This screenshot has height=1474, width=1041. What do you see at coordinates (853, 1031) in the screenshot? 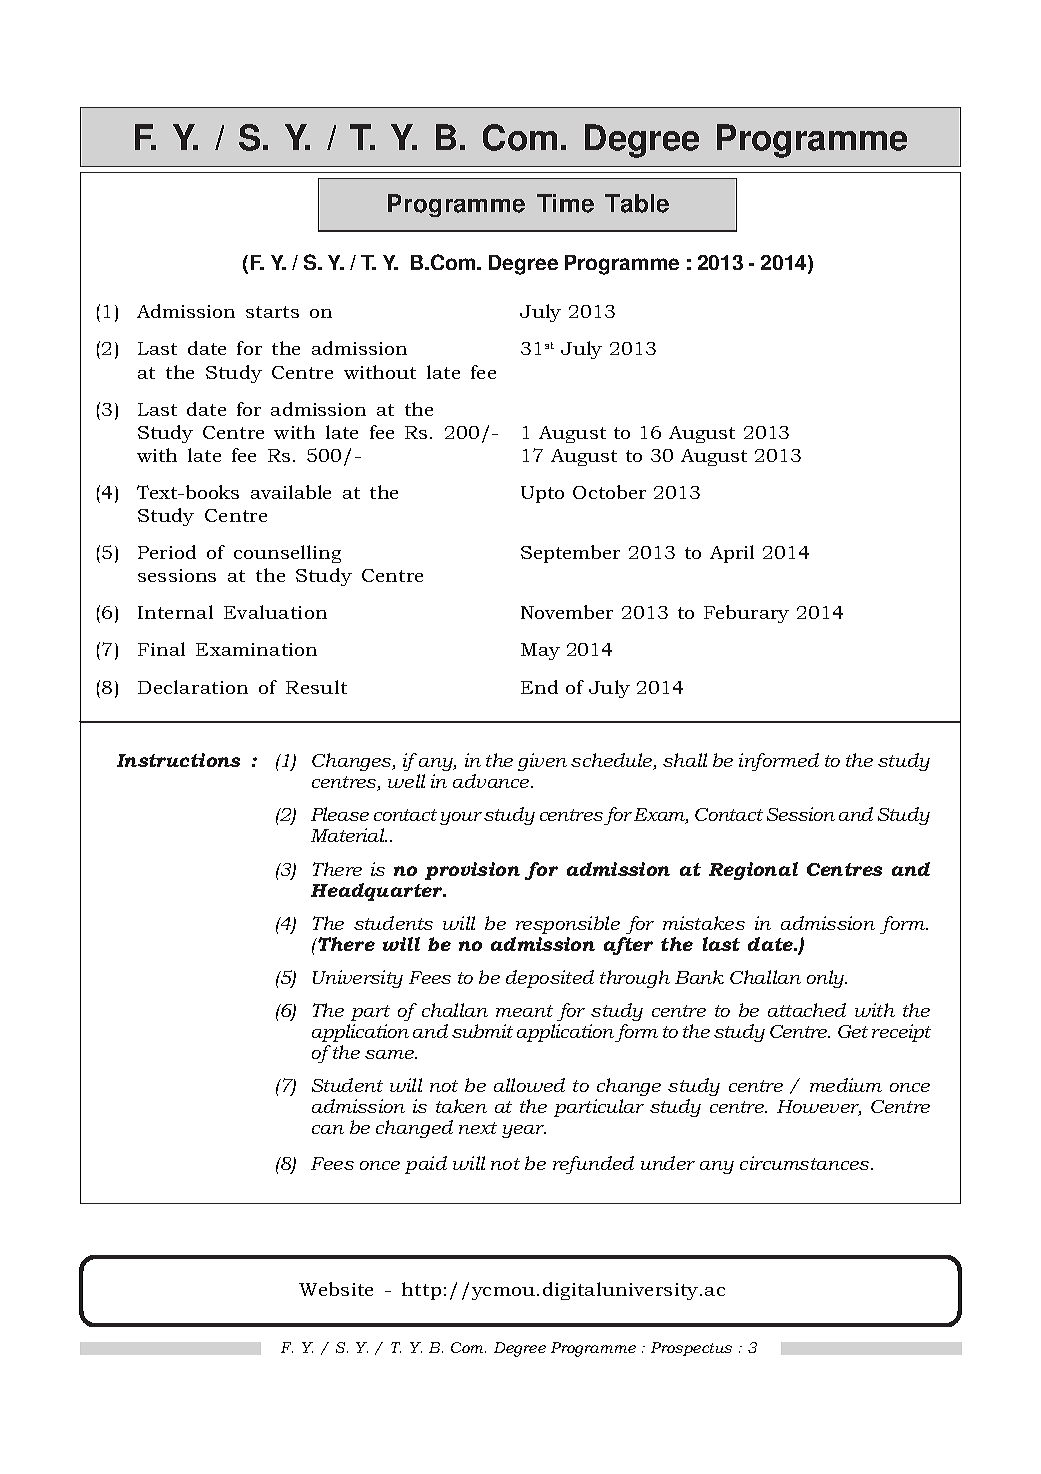
I see `Get` at bounding box center [853, 1031].
